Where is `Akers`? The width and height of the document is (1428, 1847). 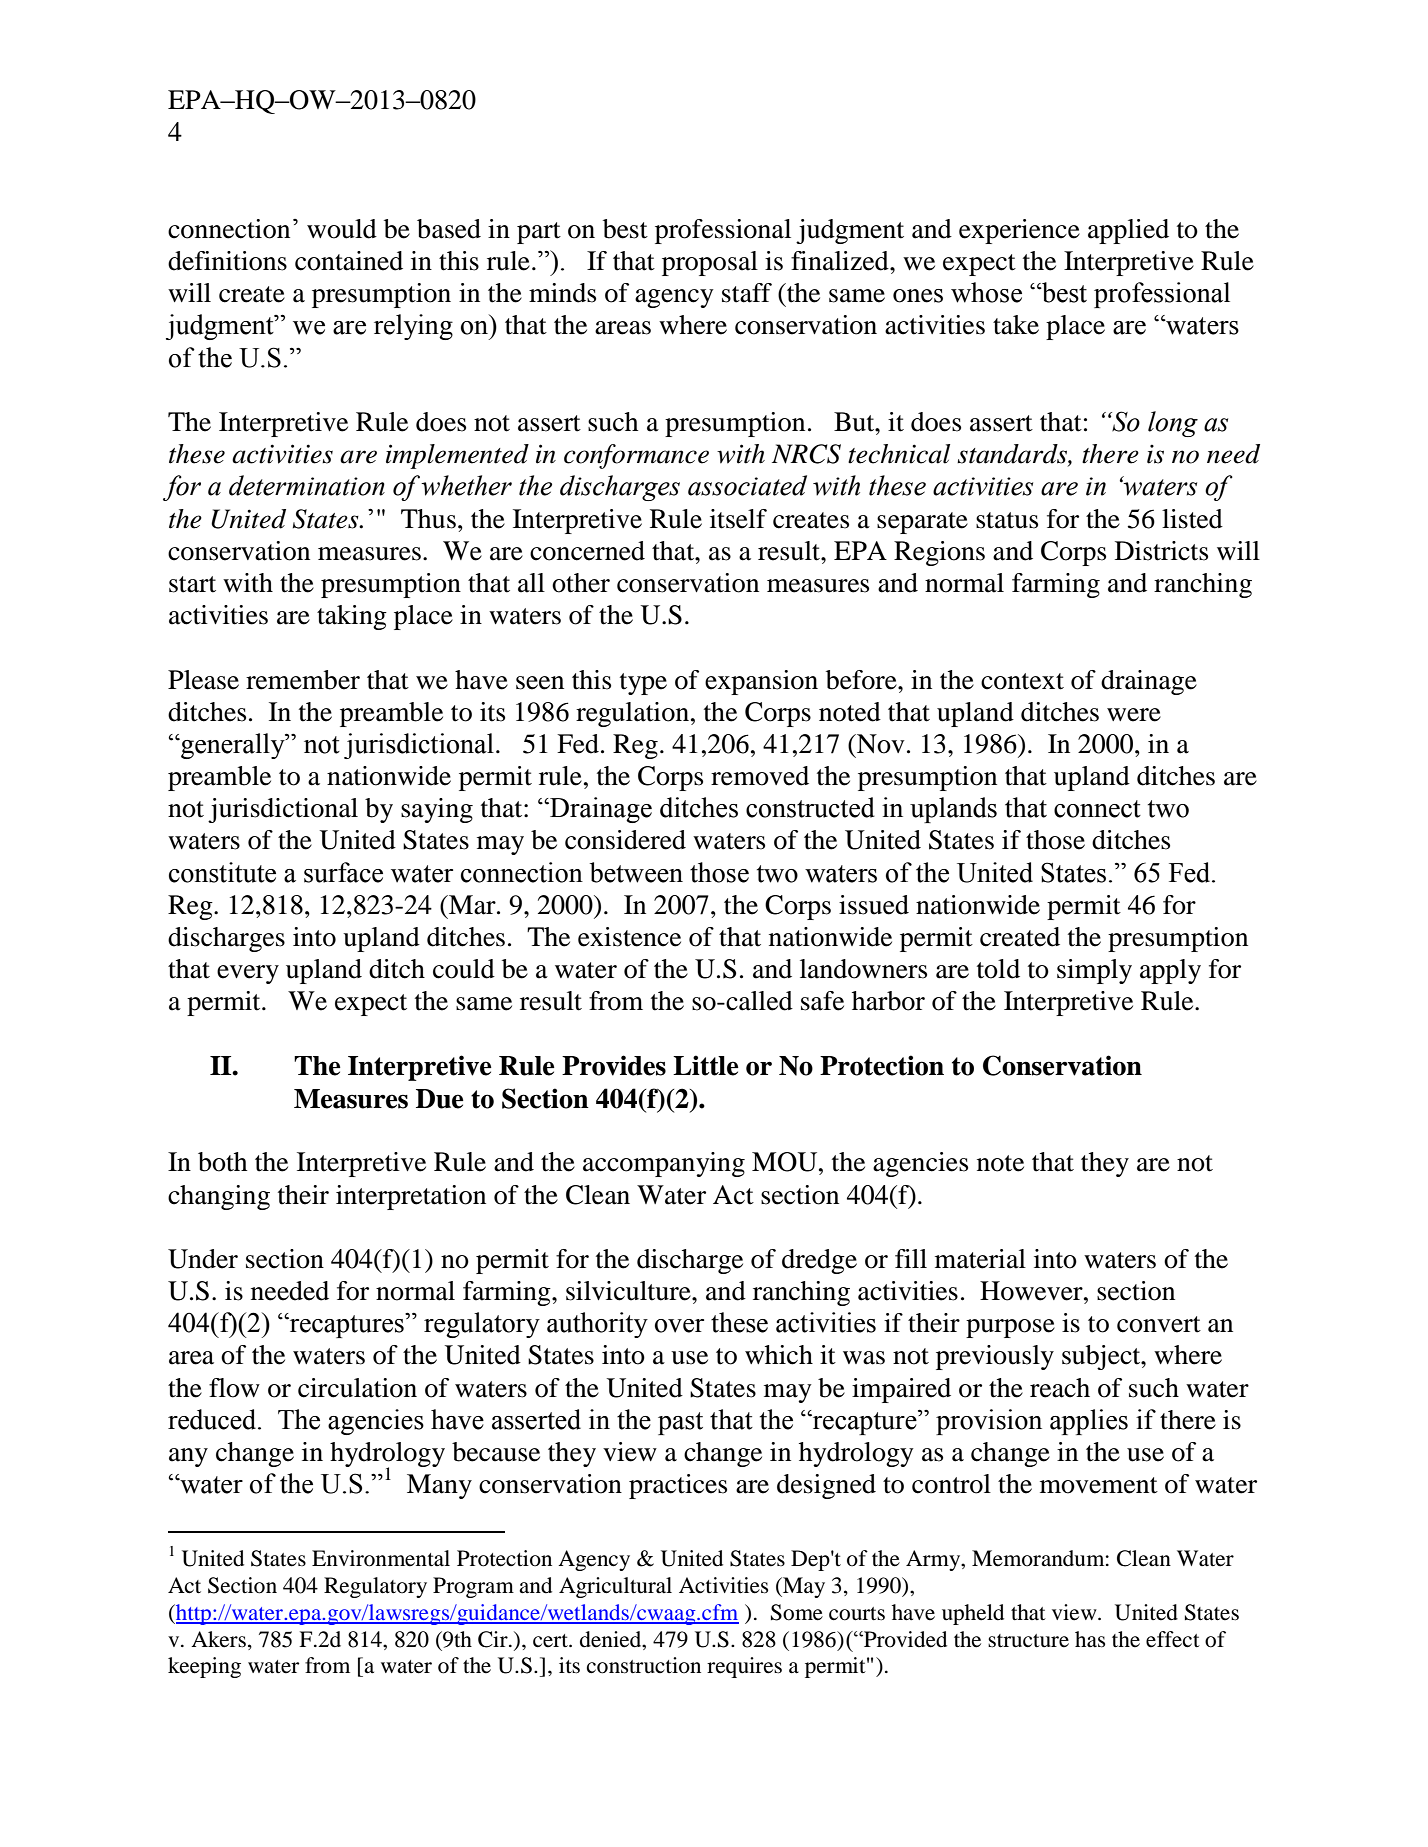 Akers is located at coordinates (218, 1639).
